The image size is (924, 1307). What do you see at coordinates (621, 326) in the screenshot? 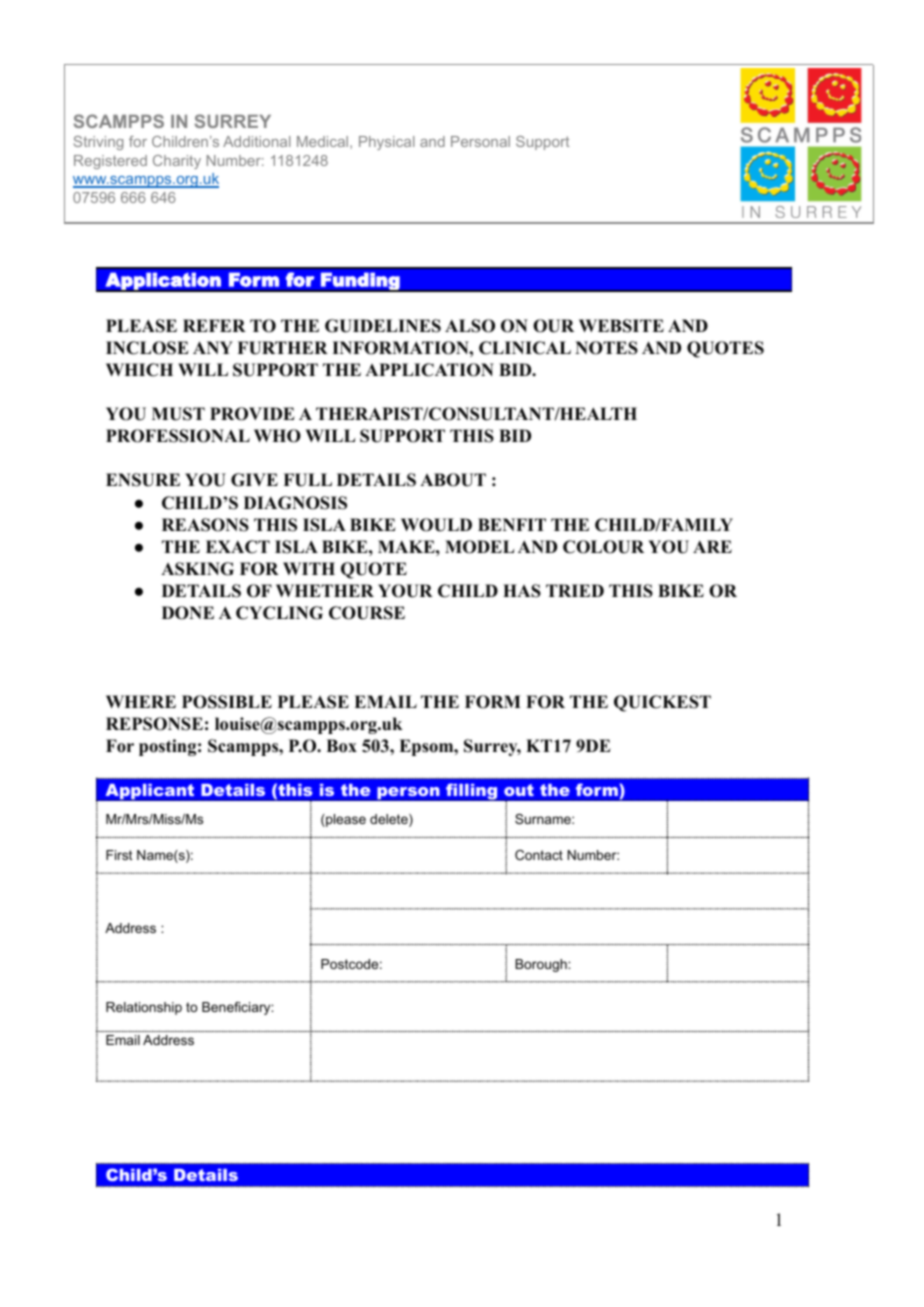
I see `WEBSITE` at bounding box center [621, 326].
